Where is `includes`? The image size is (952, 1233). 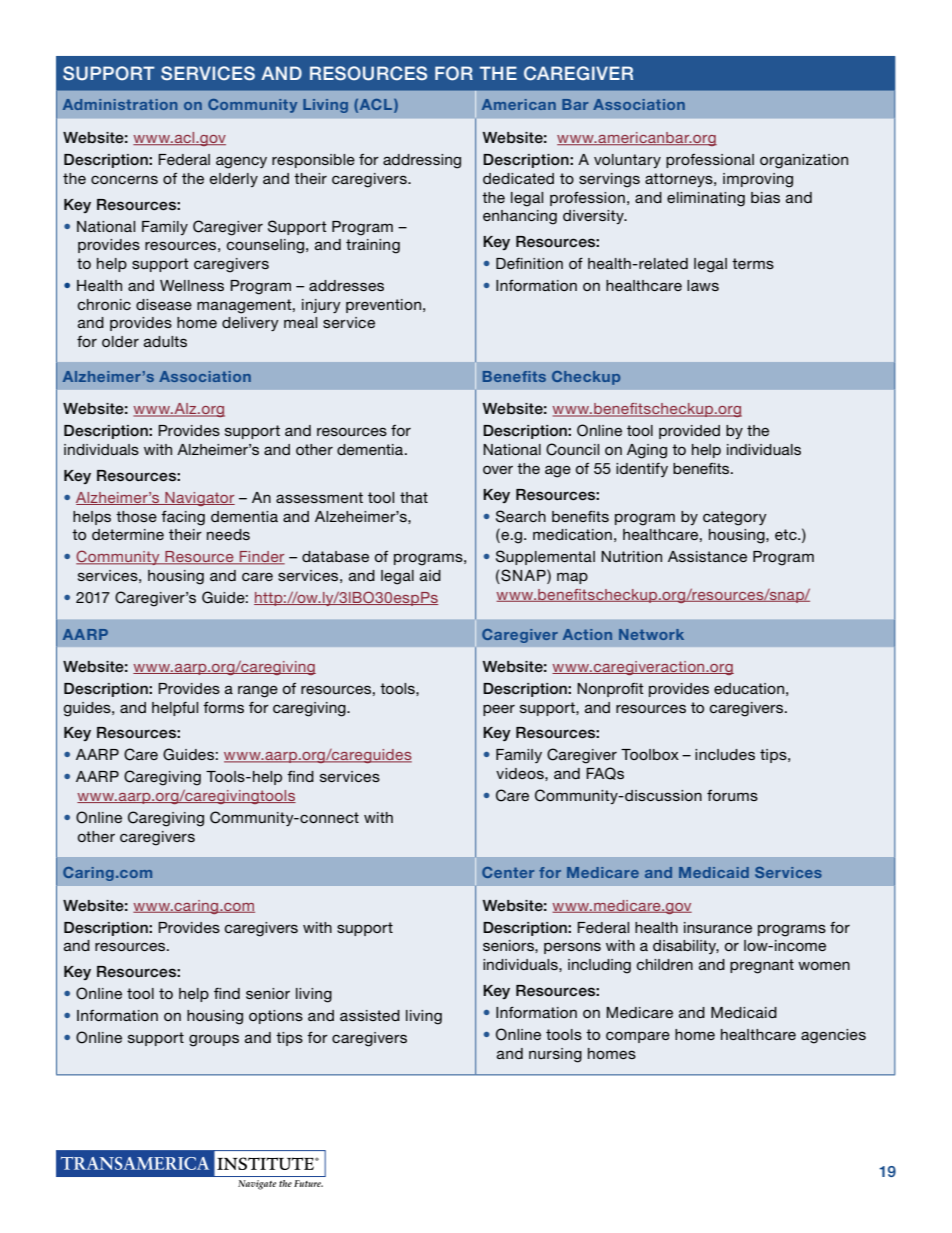 includes is located at coordinates (725, 754).
